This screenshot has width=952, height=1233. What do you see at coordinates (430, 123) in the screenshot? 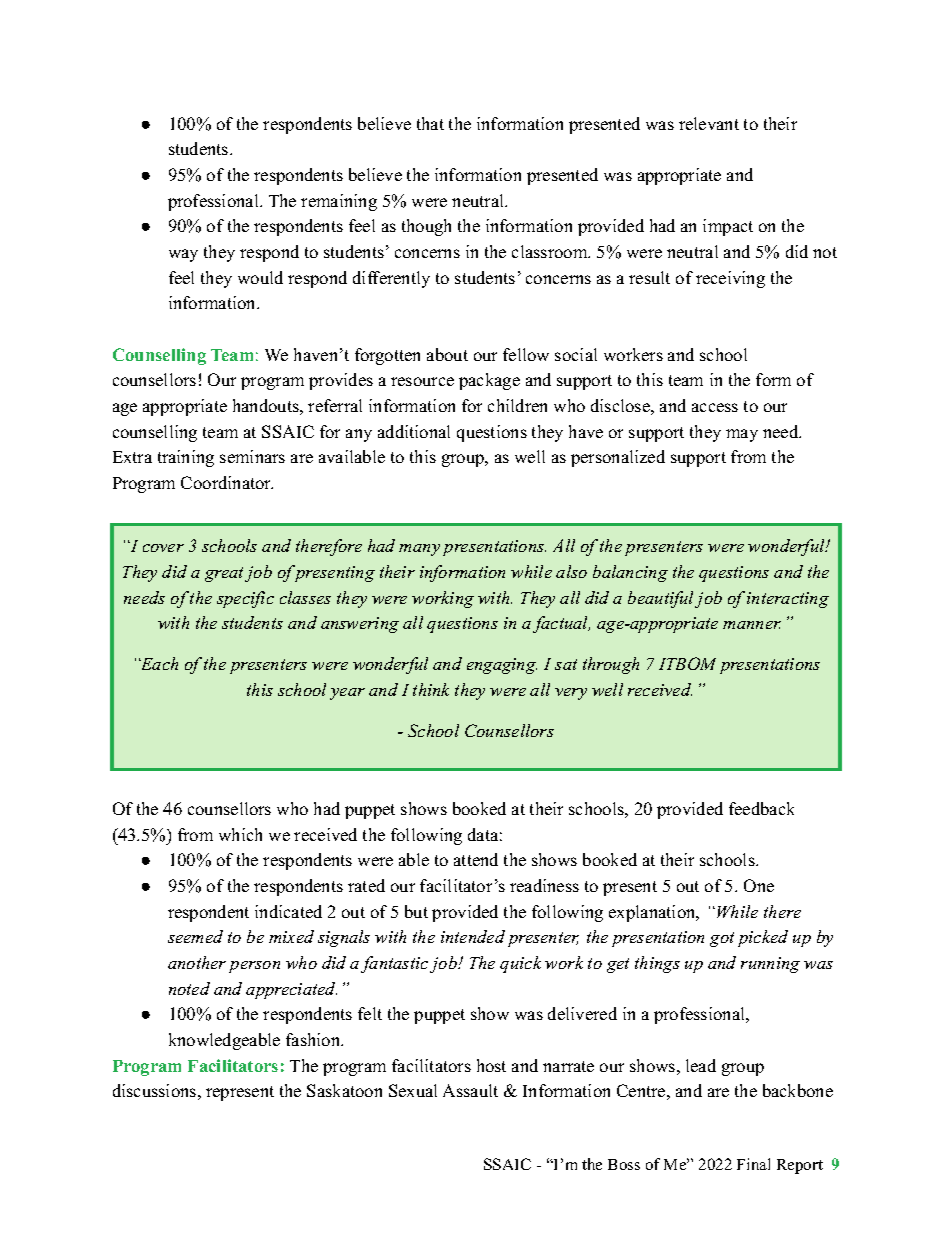
I see `that` at bounding box center [430, 123].
